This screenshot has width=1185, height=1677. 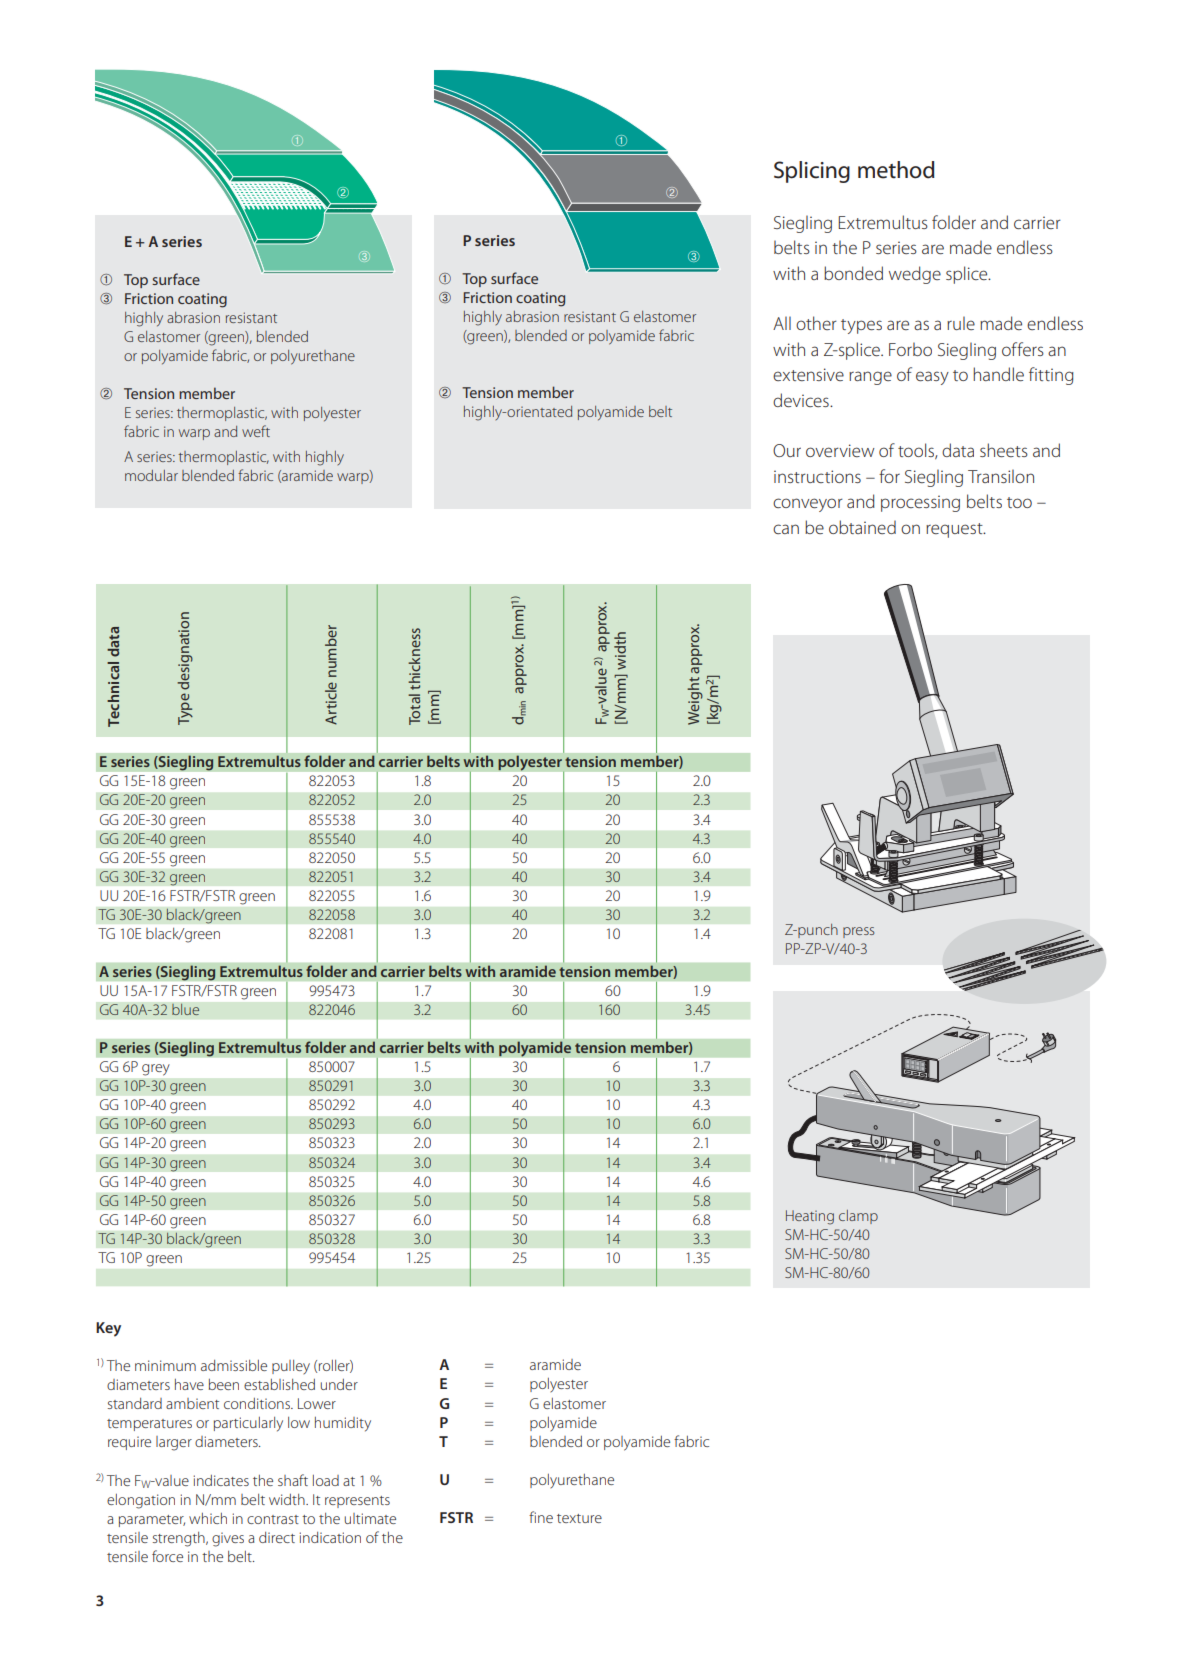 What do you see at coordinates (579, 1518) in the screenshot?
I see `texture` at bounding box center [579, 1518].
